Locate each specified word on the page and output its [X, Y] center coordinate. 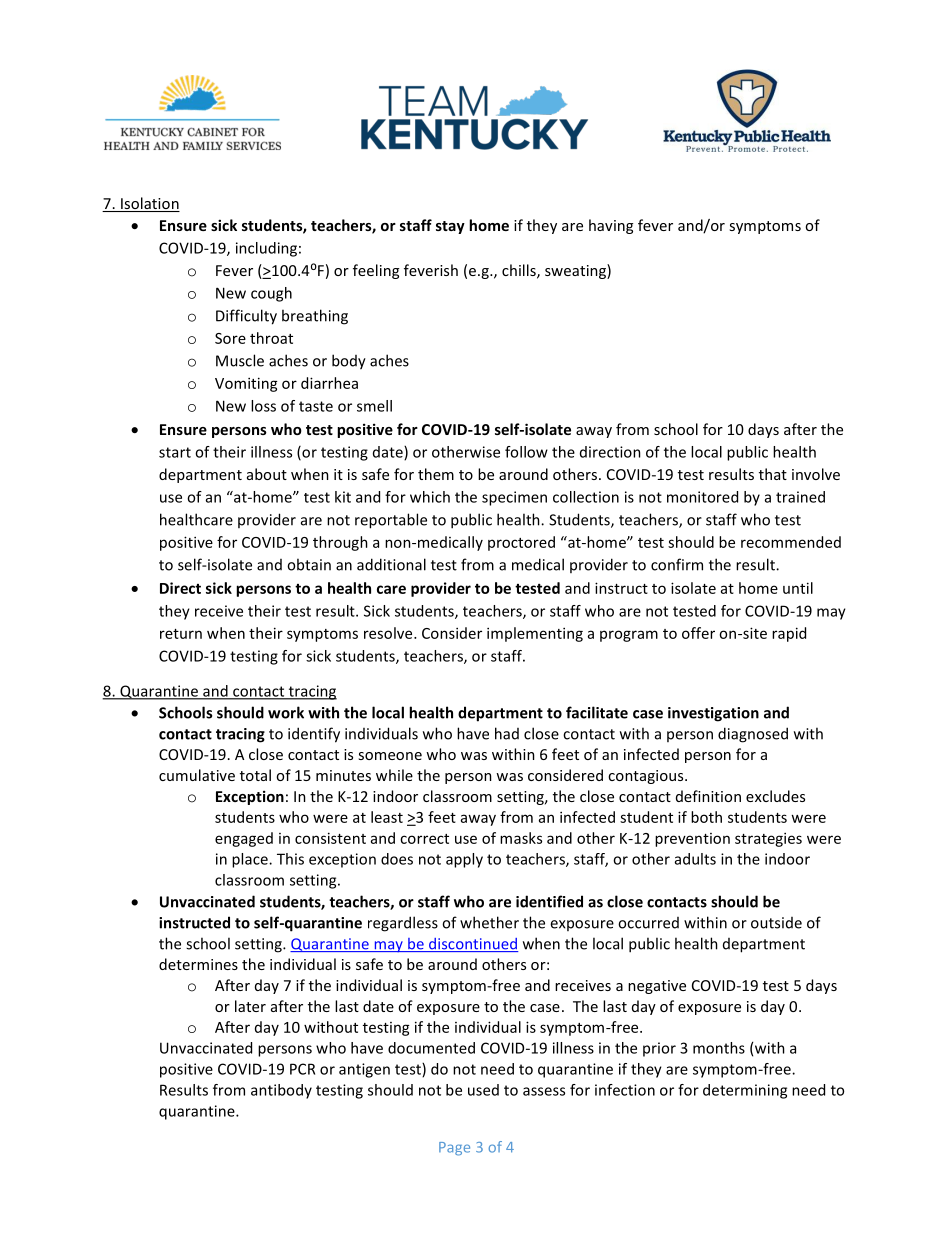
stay [450, 227]
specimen [514, 498]
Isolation [149, 204]
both [706, 817]
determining [745, 1091]
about [267, 474]
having [611, 226]
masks [521, 838]
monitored [702, 497]
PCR [302, 1069]
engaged [244, 839]
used [483, 1090]
